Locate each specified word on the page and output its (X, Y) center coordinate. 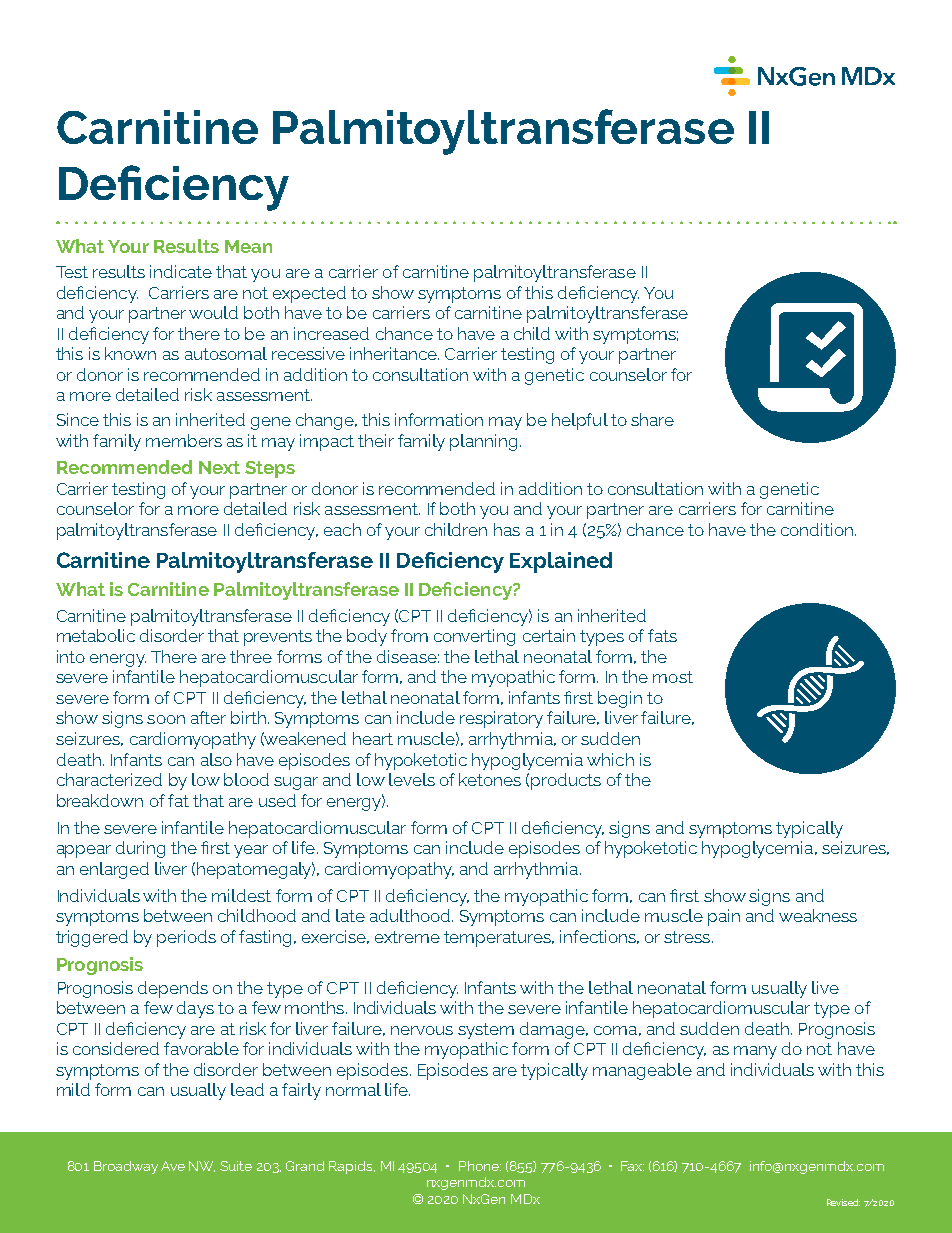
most (673, 677)
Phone (480, 1166)
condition (818, 529)
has (507, 529)
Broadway (126, 1167)
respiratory (501, 719)
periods (186, 938)
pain (724, 917)
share (652, 419)
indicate (181, 271)
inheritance (394, 353)
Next (219, 467)
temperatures (498, 939)
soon (166, 719)
